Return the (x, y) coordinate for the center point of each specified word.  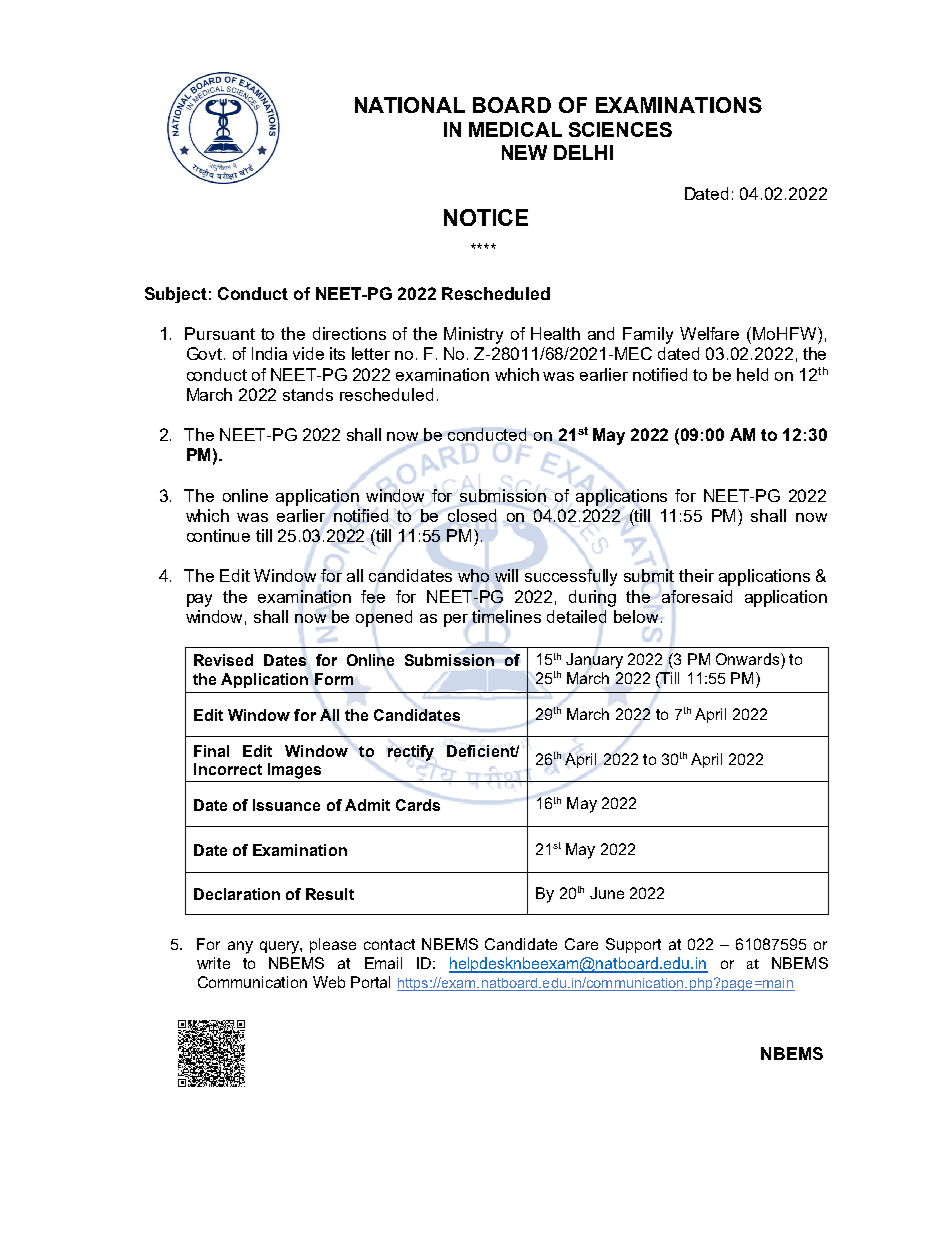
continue (218, 535)
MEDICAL (515, 129)
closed (472, 515)
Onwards (749, 659)
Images (294, 771)
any (240, 947)
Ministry (473, 335)
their (696, 575)
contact (389, 944)
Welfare (709, 333)
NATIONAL (410, 105)
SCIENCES (620, 129)
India (269, 353)
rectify (411, 753)
